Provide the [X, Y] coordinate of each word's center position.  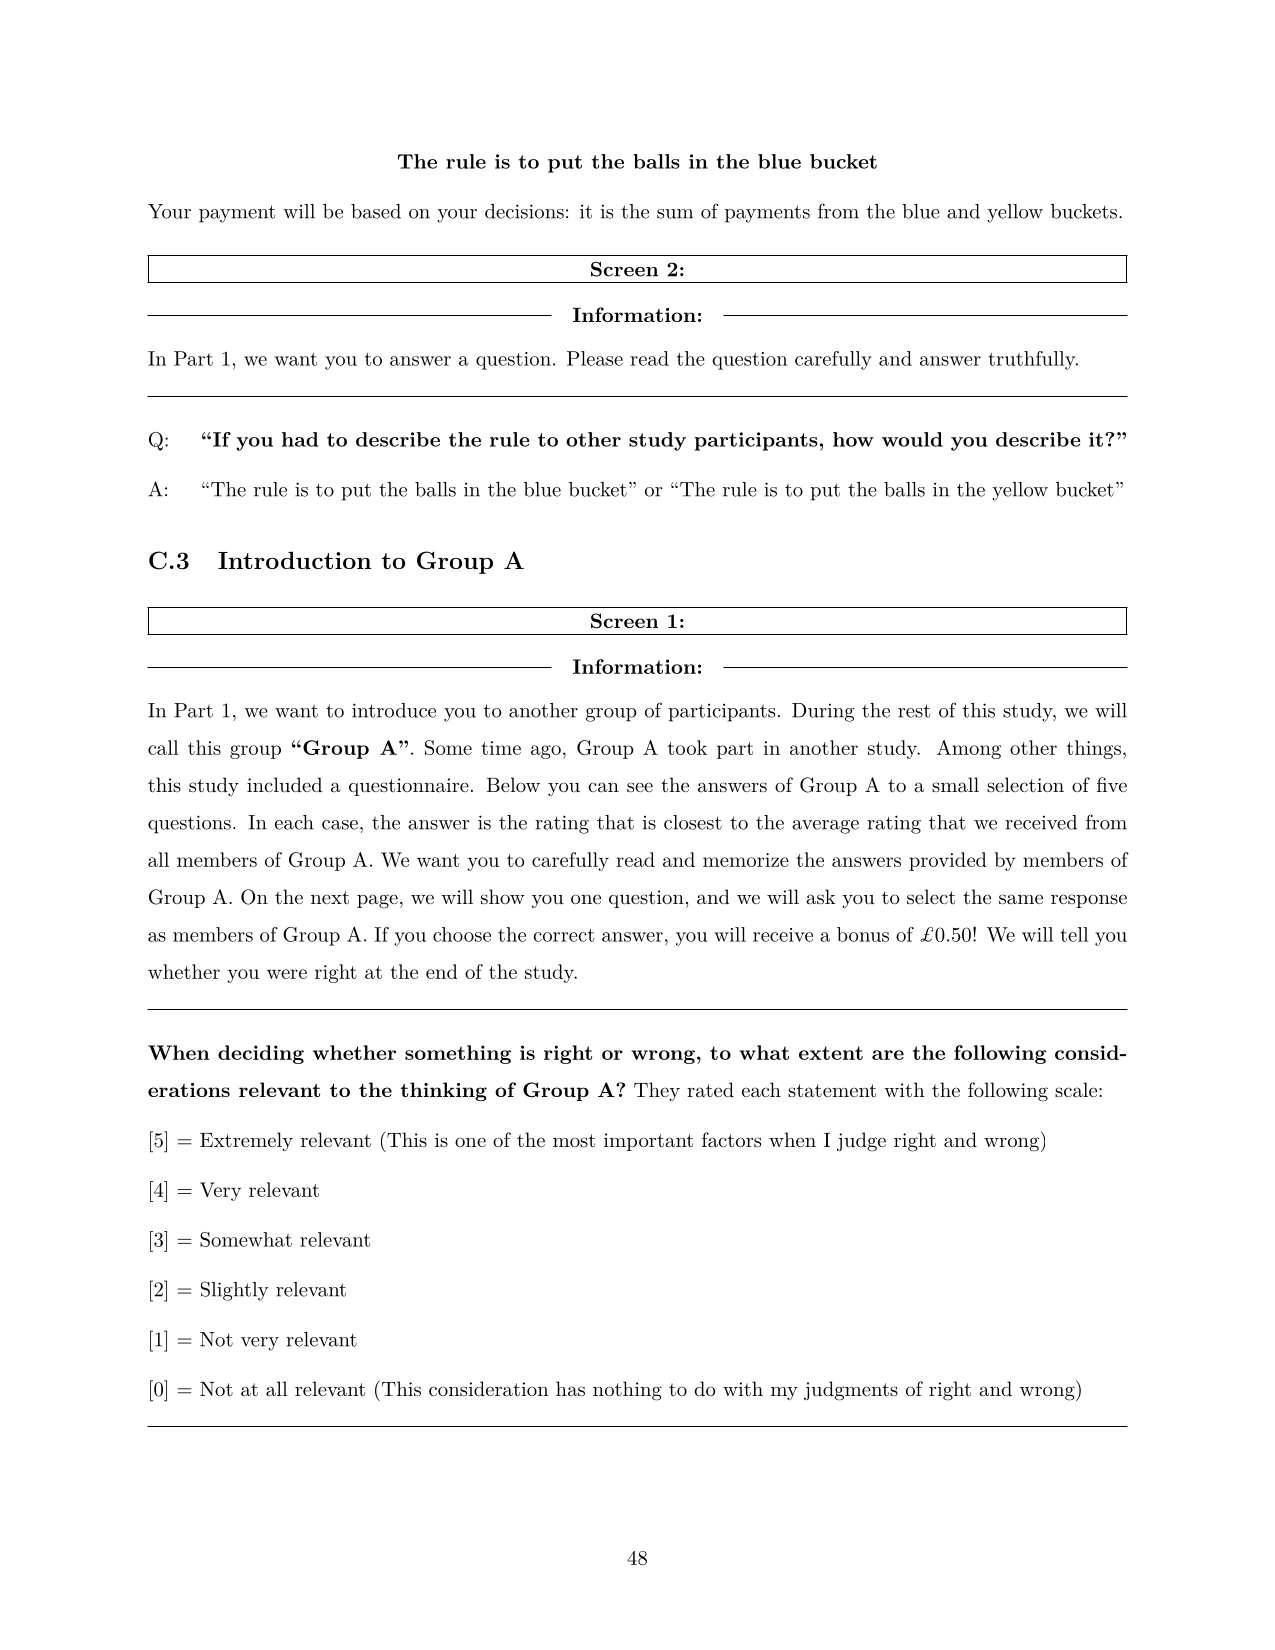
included [284, 784]
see [640, 787]
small [955, 785]
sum [675, 214]
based [376, 211]
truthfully [1032, 360]
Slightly [235, 1291]
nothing [627, 1391]
